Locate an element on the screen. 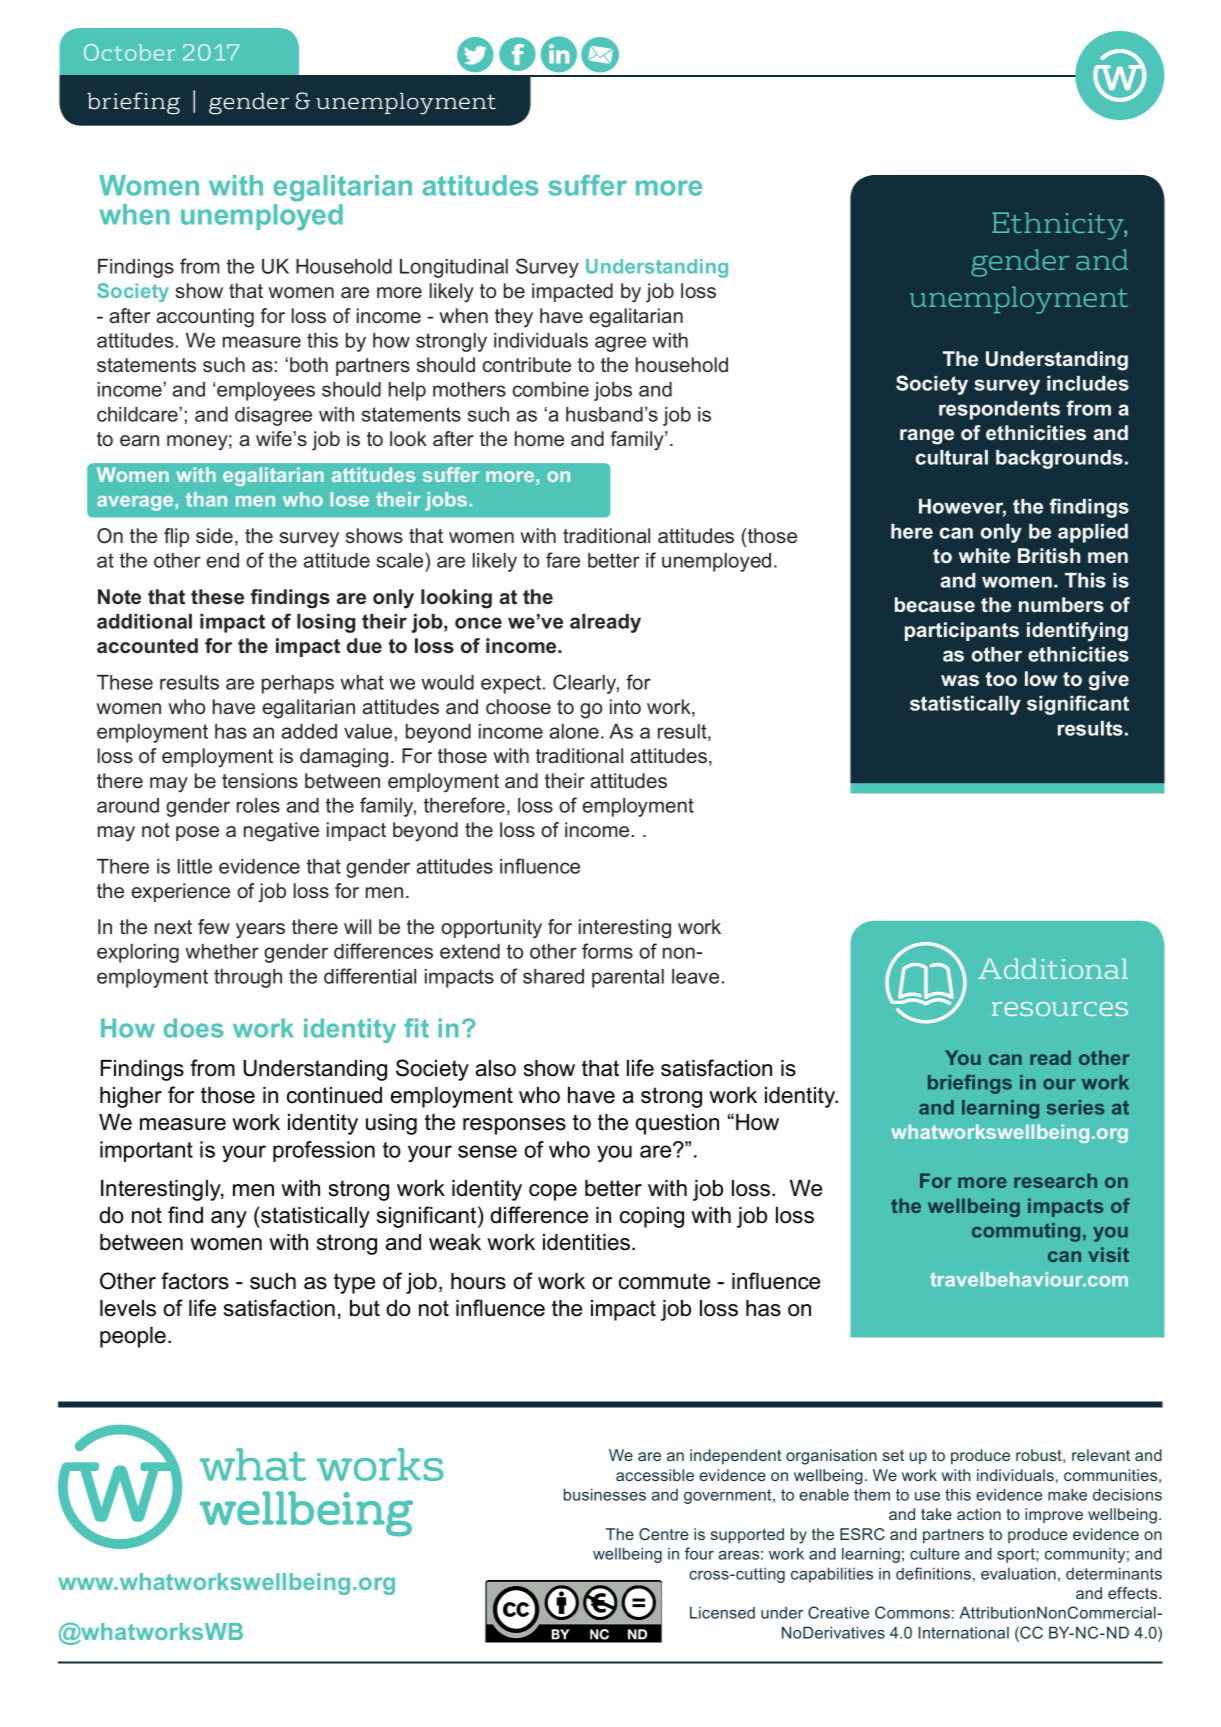 This screenshot has height=1727, width=1221. negative is located at coordinates (281, 832).
